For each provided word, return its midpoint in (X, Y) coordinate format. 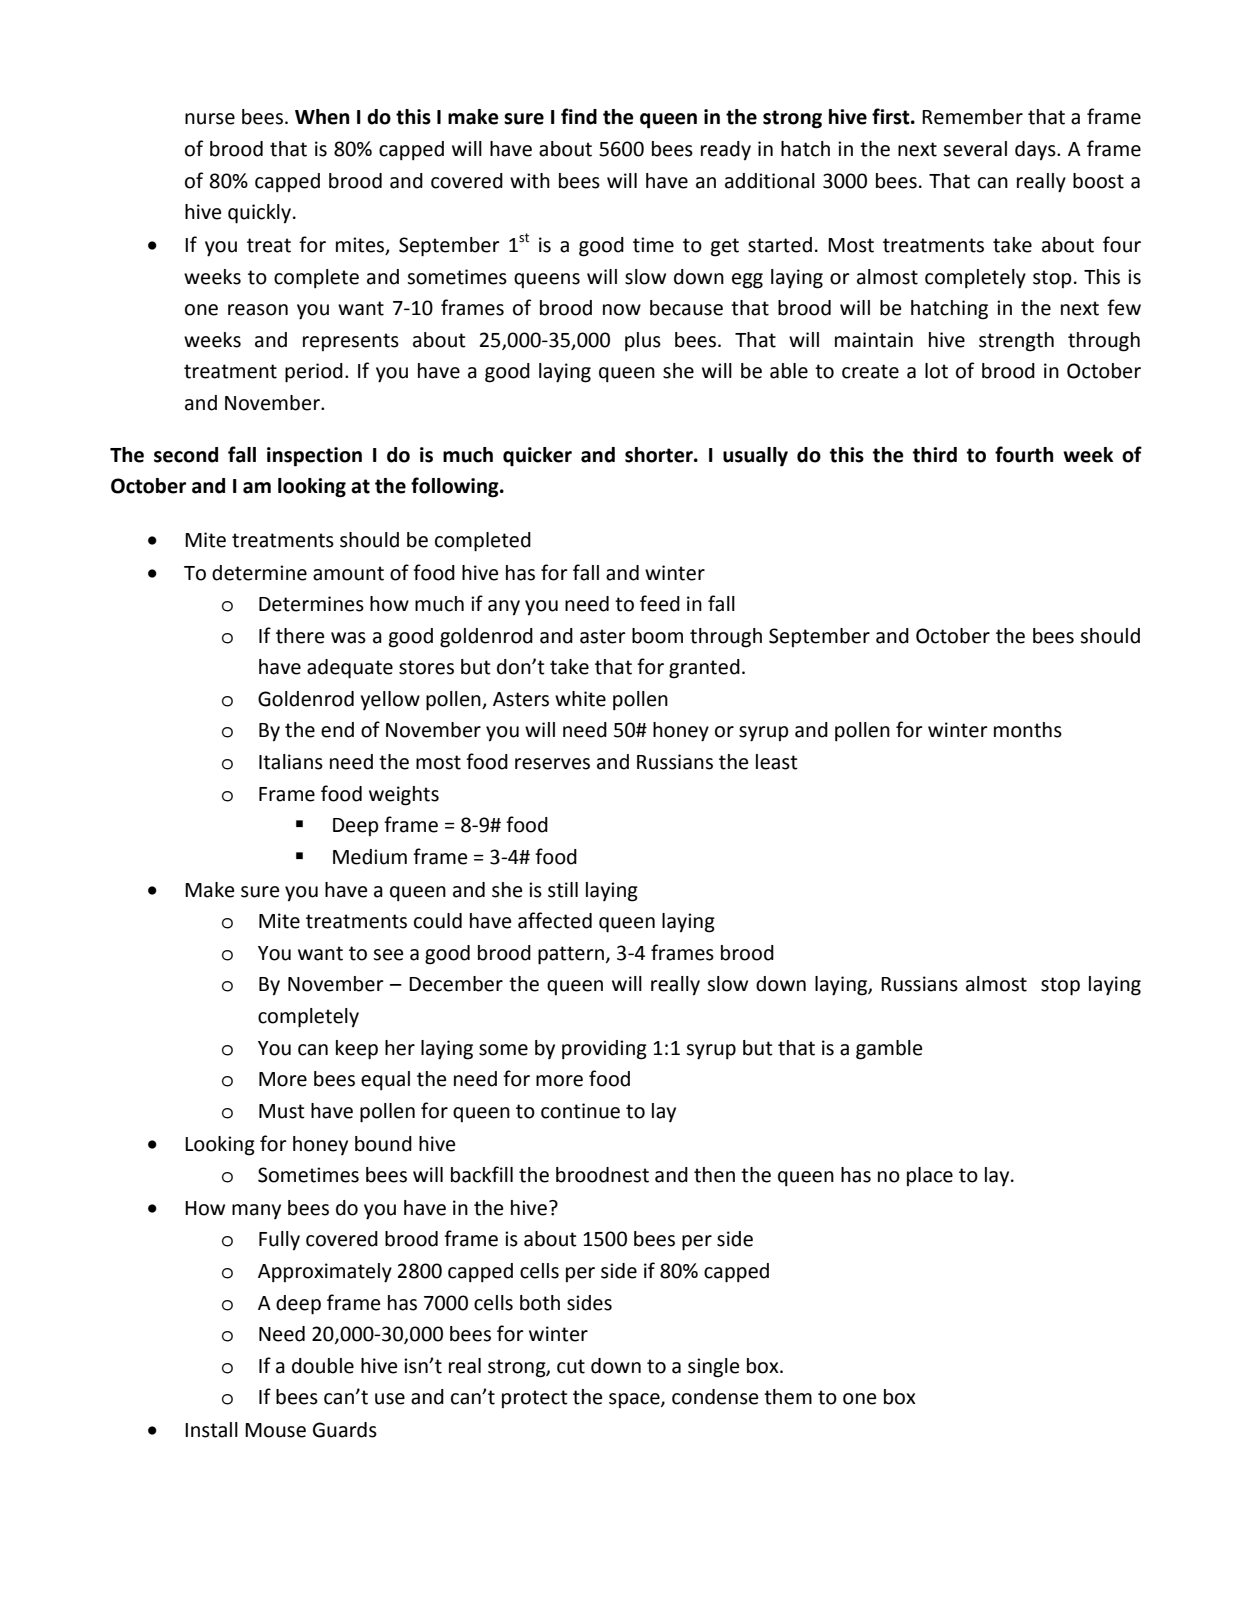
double (323, 1366)
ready (726, 151)
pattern (571, 955)
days (1036, 151)
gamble (889, 1050)
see (388, 955)
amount (348, 573)
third (934, 455)
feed (660, 603)
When (322, 117)
